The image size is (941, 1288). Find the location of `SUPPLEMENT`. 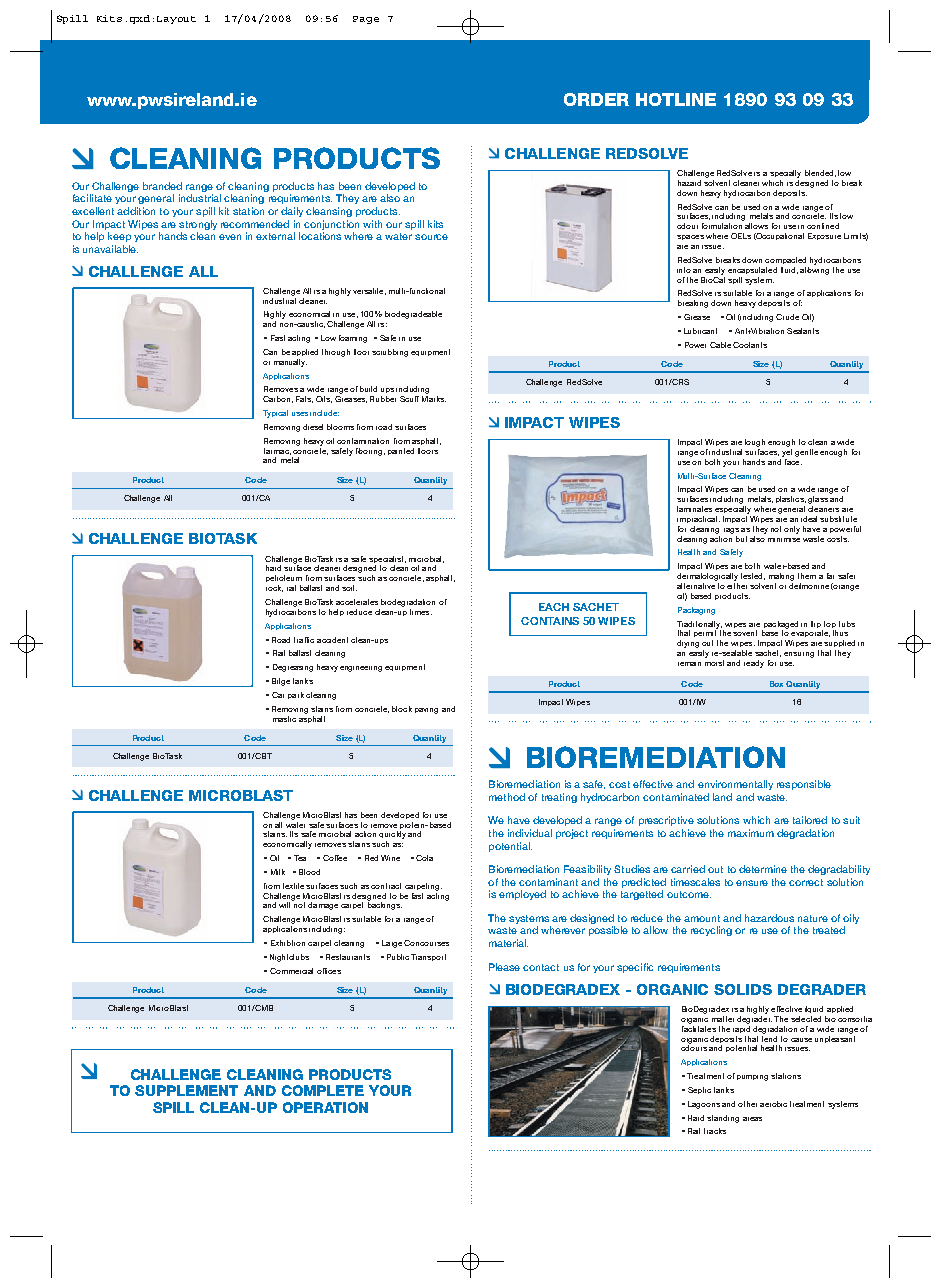

SUPPLEMENT is located at coordinates (186, 1090).
